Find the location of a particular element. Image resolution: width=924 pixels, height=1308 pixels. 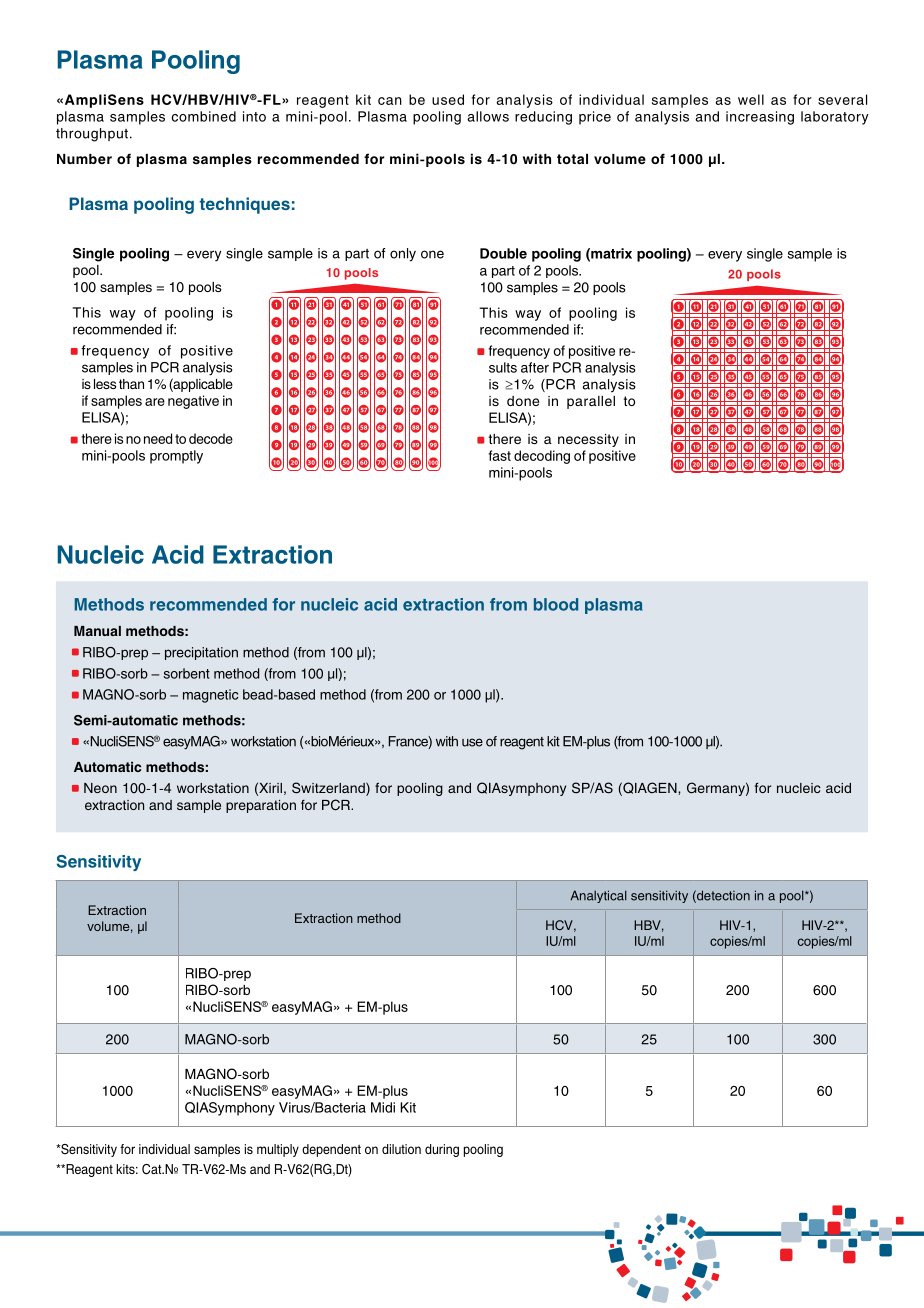

Cat is located at coordinates (153, 1169).
